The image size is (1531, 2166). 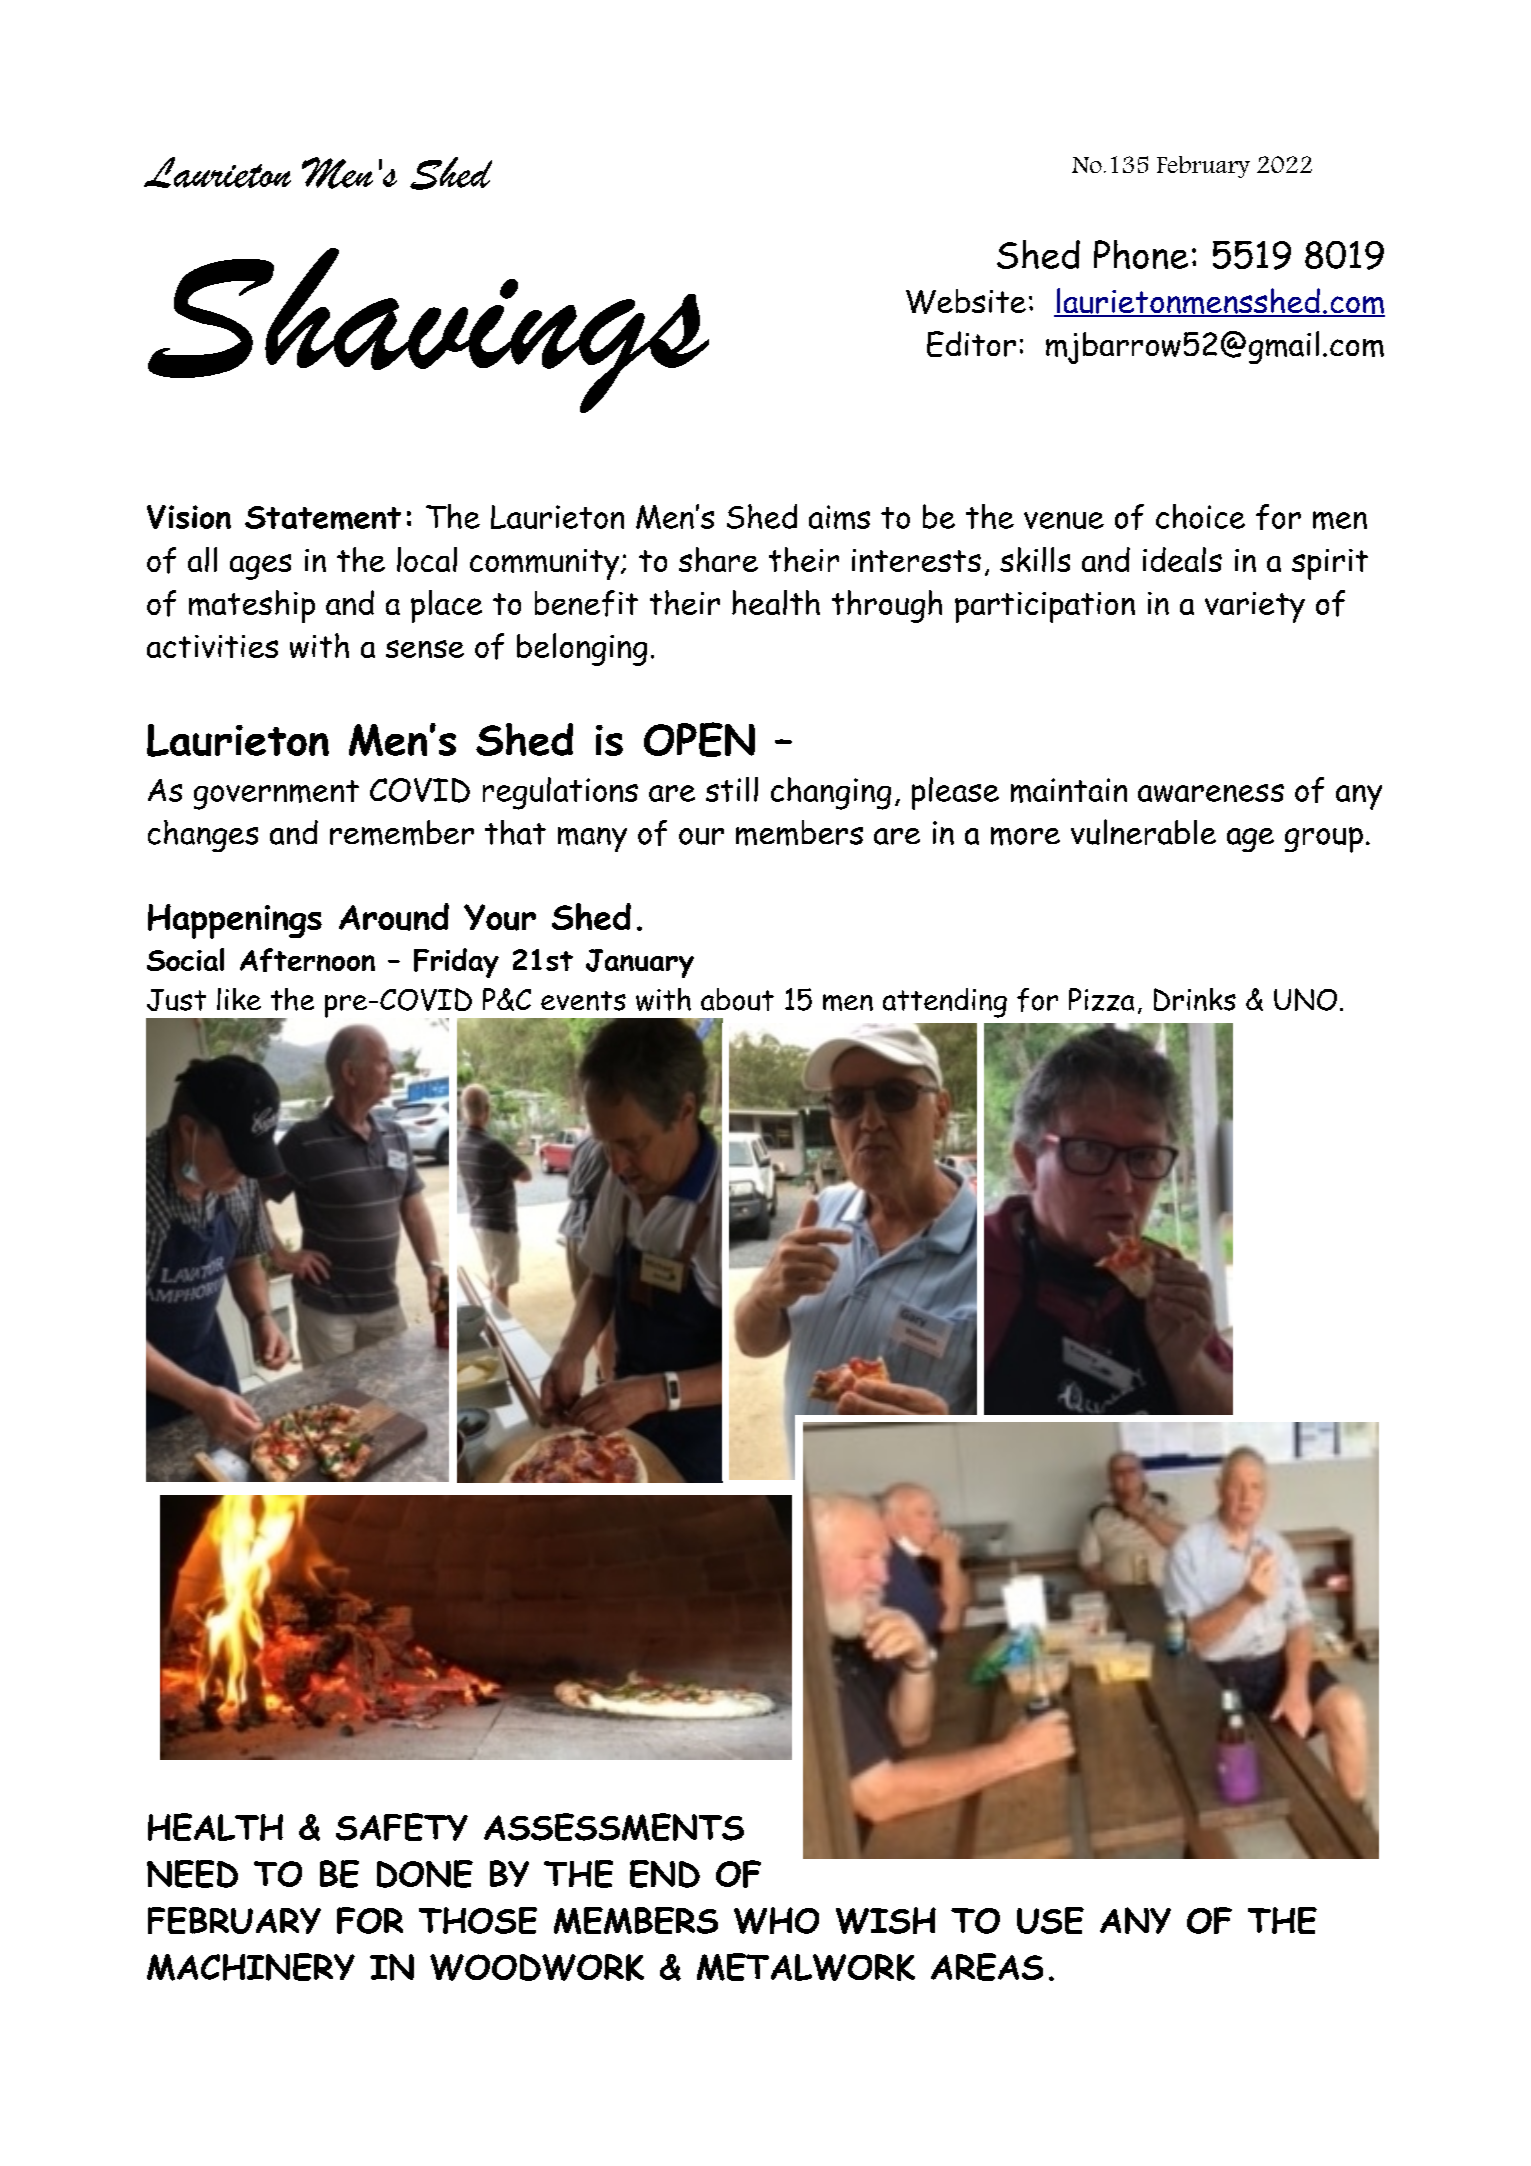 I want to click on Phone, so click(x=1141, y=254).
